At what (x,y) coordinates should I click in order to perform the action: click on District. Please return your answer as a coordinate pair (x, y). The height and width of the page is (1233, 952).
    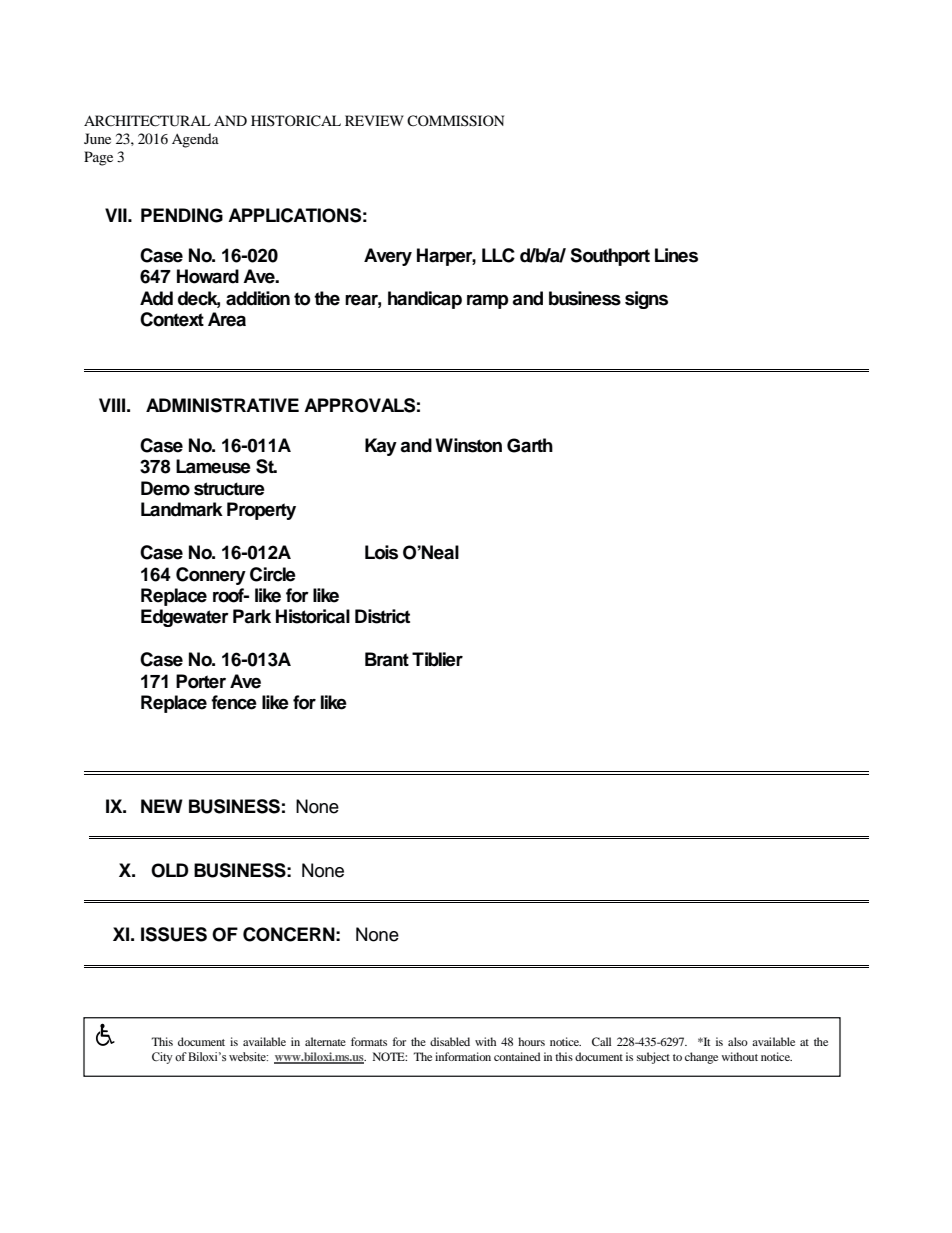
    Looking at the image, I should click on (382, 616).
